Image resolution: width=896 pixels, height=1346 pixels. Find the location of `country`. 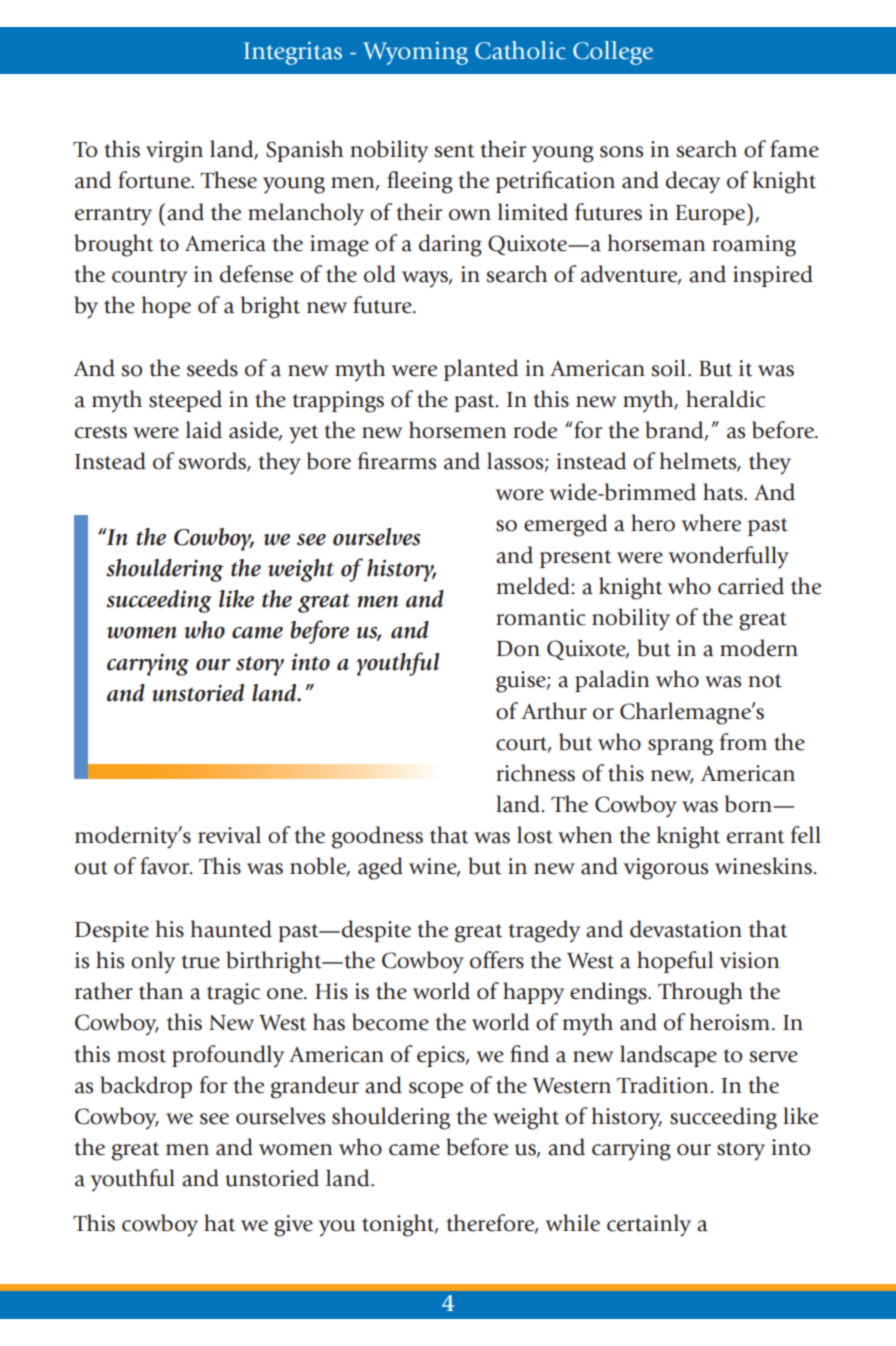

country is located at coordinates (149, 278).
